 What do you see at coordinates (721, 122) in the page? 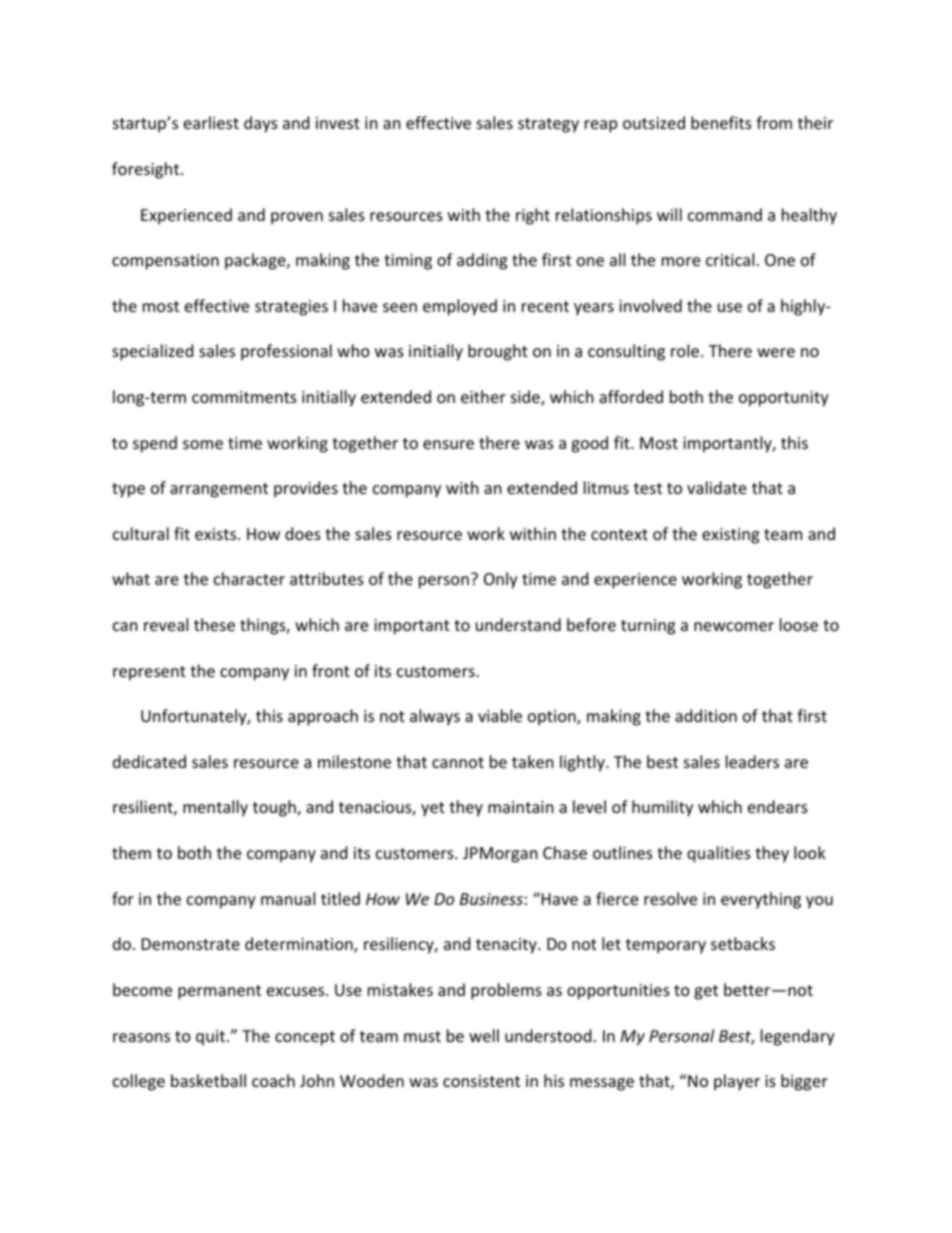
I see `benefits` at bounding box center [721, 122].
